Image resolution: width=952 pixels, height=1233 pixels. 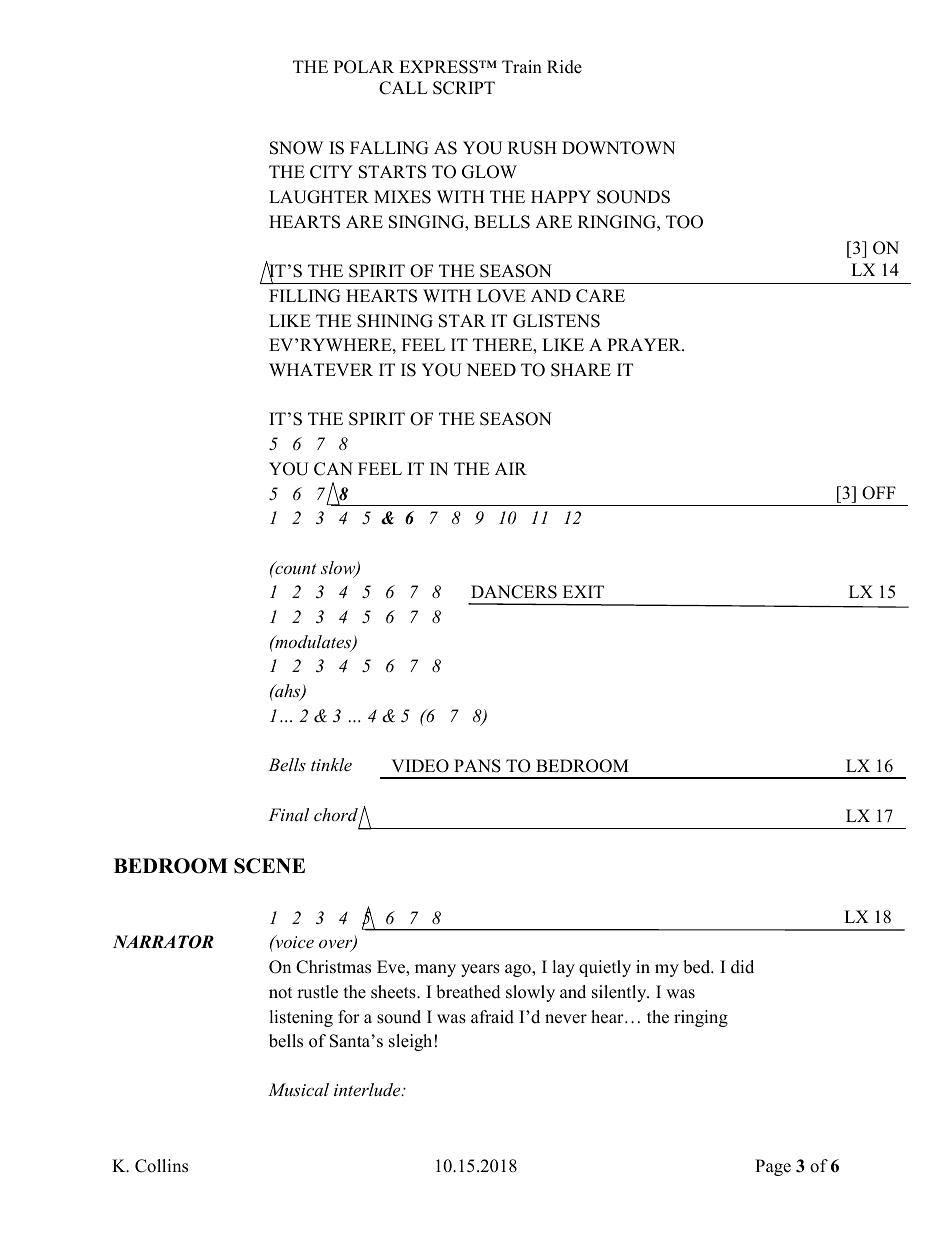 I want to click on AIR, so click(x=511, y=468).
